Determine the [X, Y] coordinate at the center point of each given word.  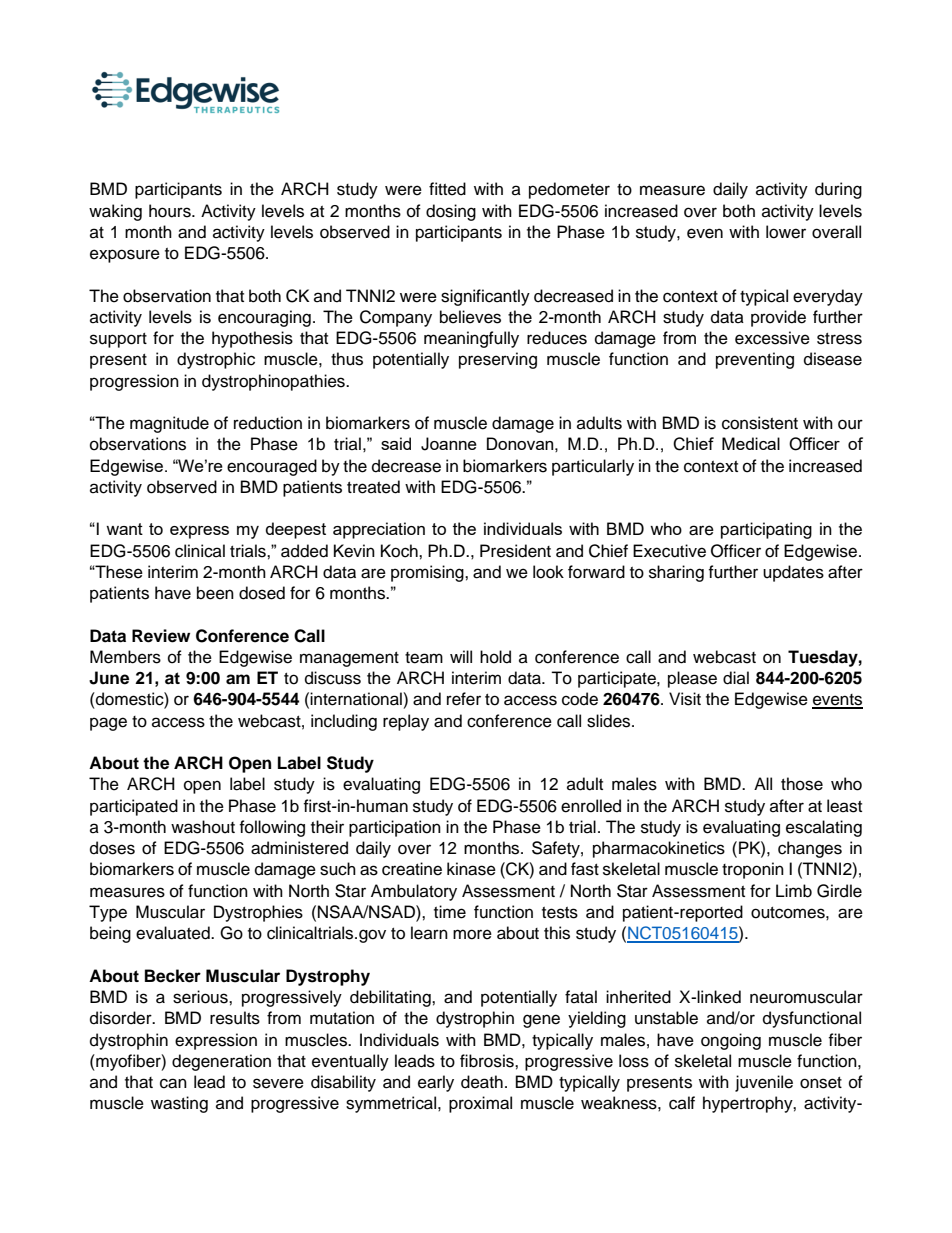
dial [736, 678]
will [461, 656]
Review [161, 636]
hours [171, 211]
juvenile [764, 1083]
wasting [179, 1104]
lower [786, 232]
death [482, 1082]
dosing [451, 212]
